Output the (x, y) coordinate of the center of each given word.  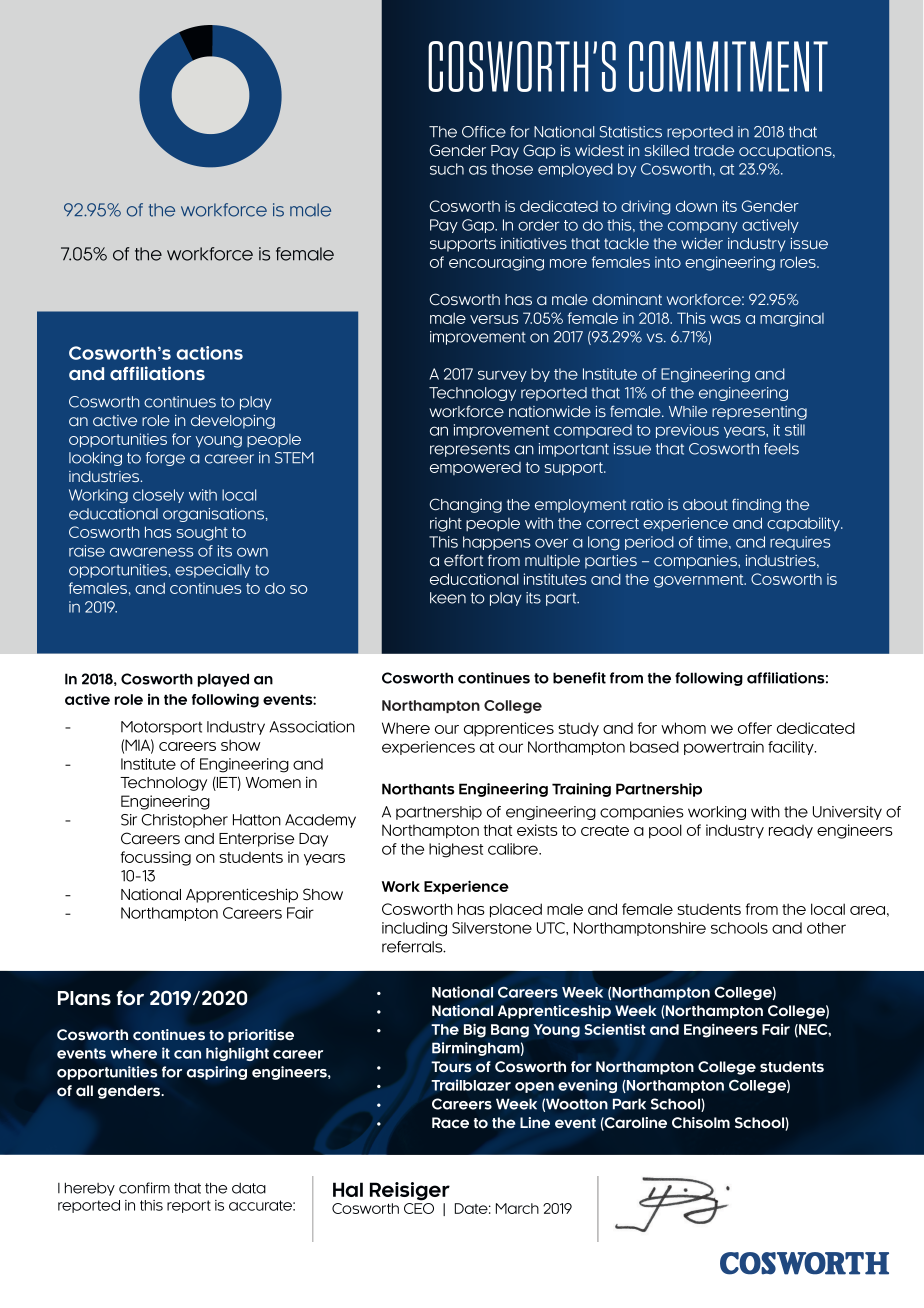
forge (165, 459)
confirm (144, 1188)
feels (781, 449)
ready (791, 832)
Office (484, 132)
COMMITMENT (728, 66)
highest (456, 850)
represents (470, 450)
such (447, 169)
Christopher (184, 821)
